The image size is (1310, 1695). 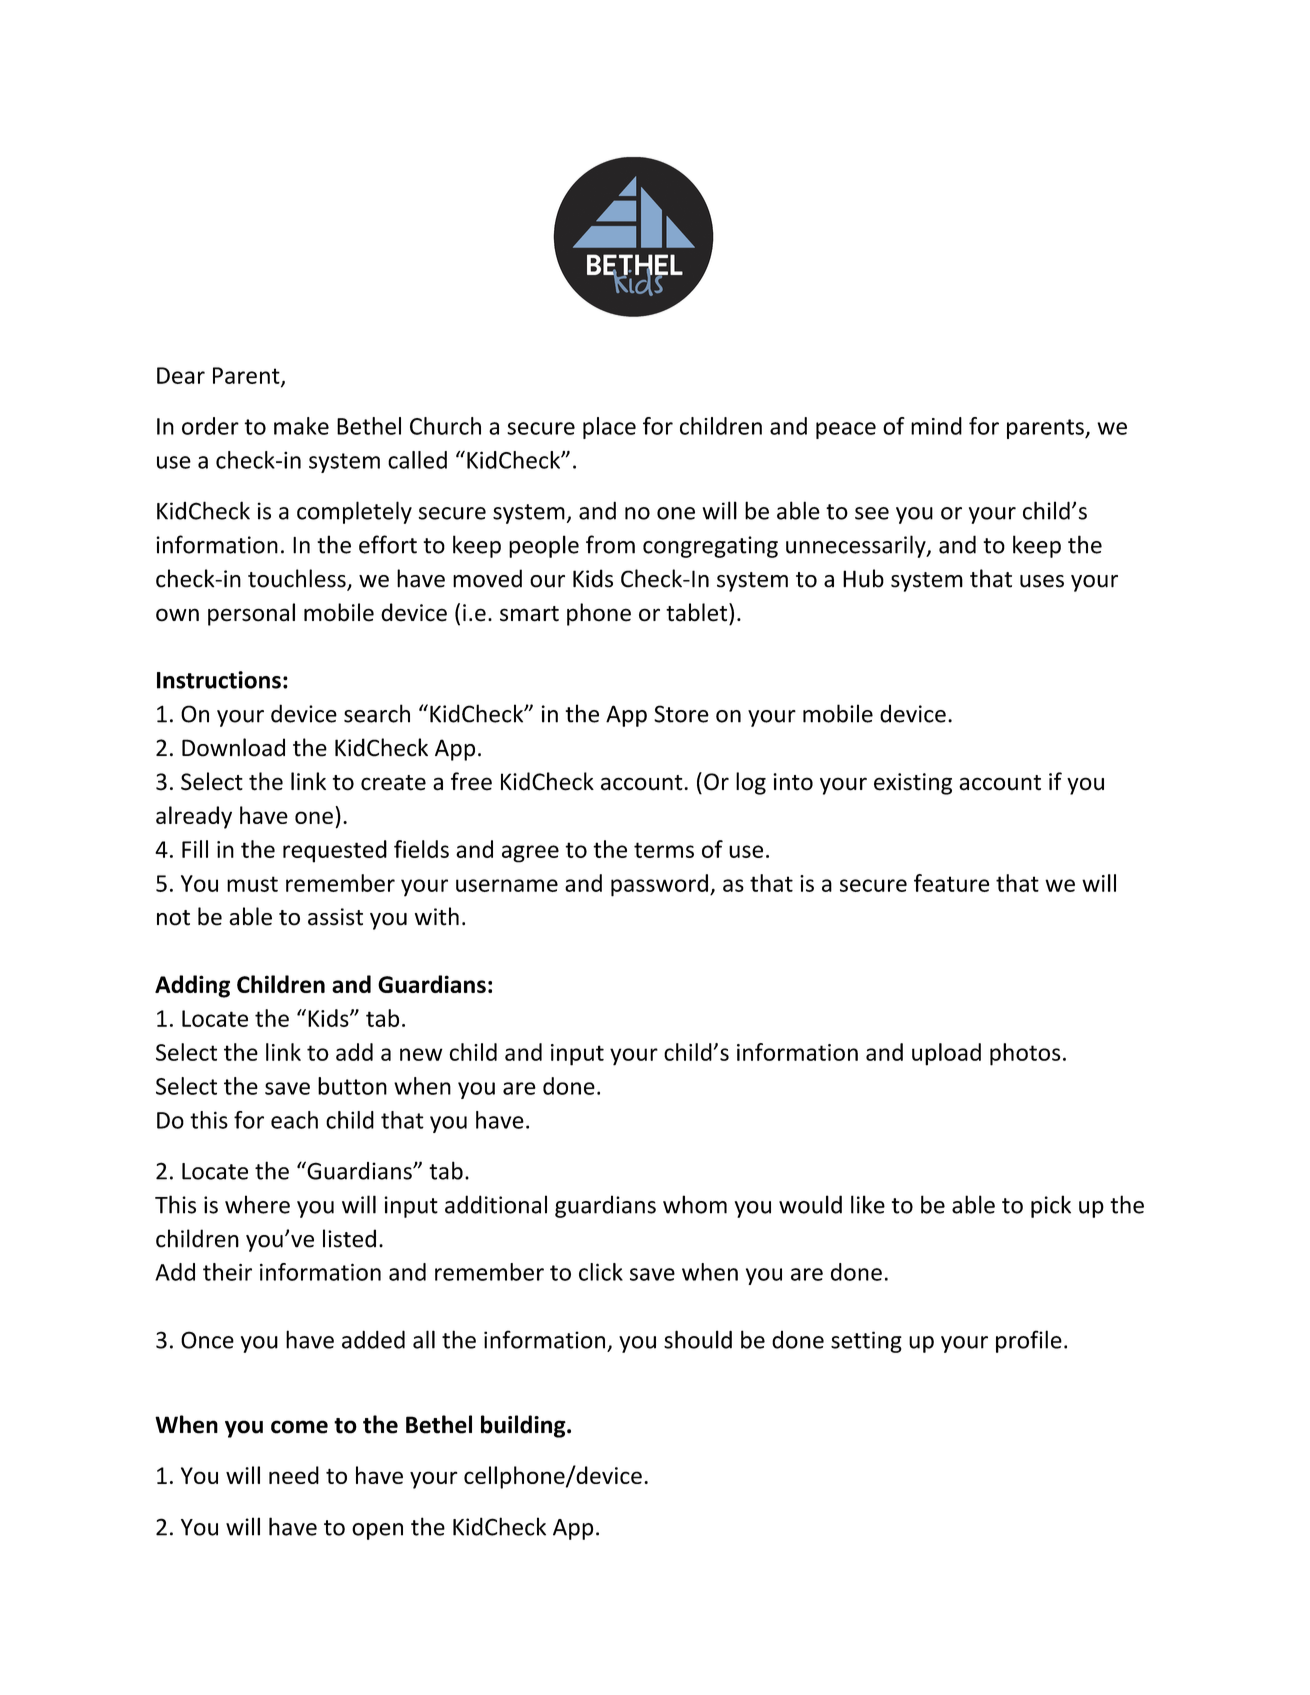 What do you see at coordinates (601, 1272) in the screenshot?
I see `click` at bounding box center [601, 1272].
